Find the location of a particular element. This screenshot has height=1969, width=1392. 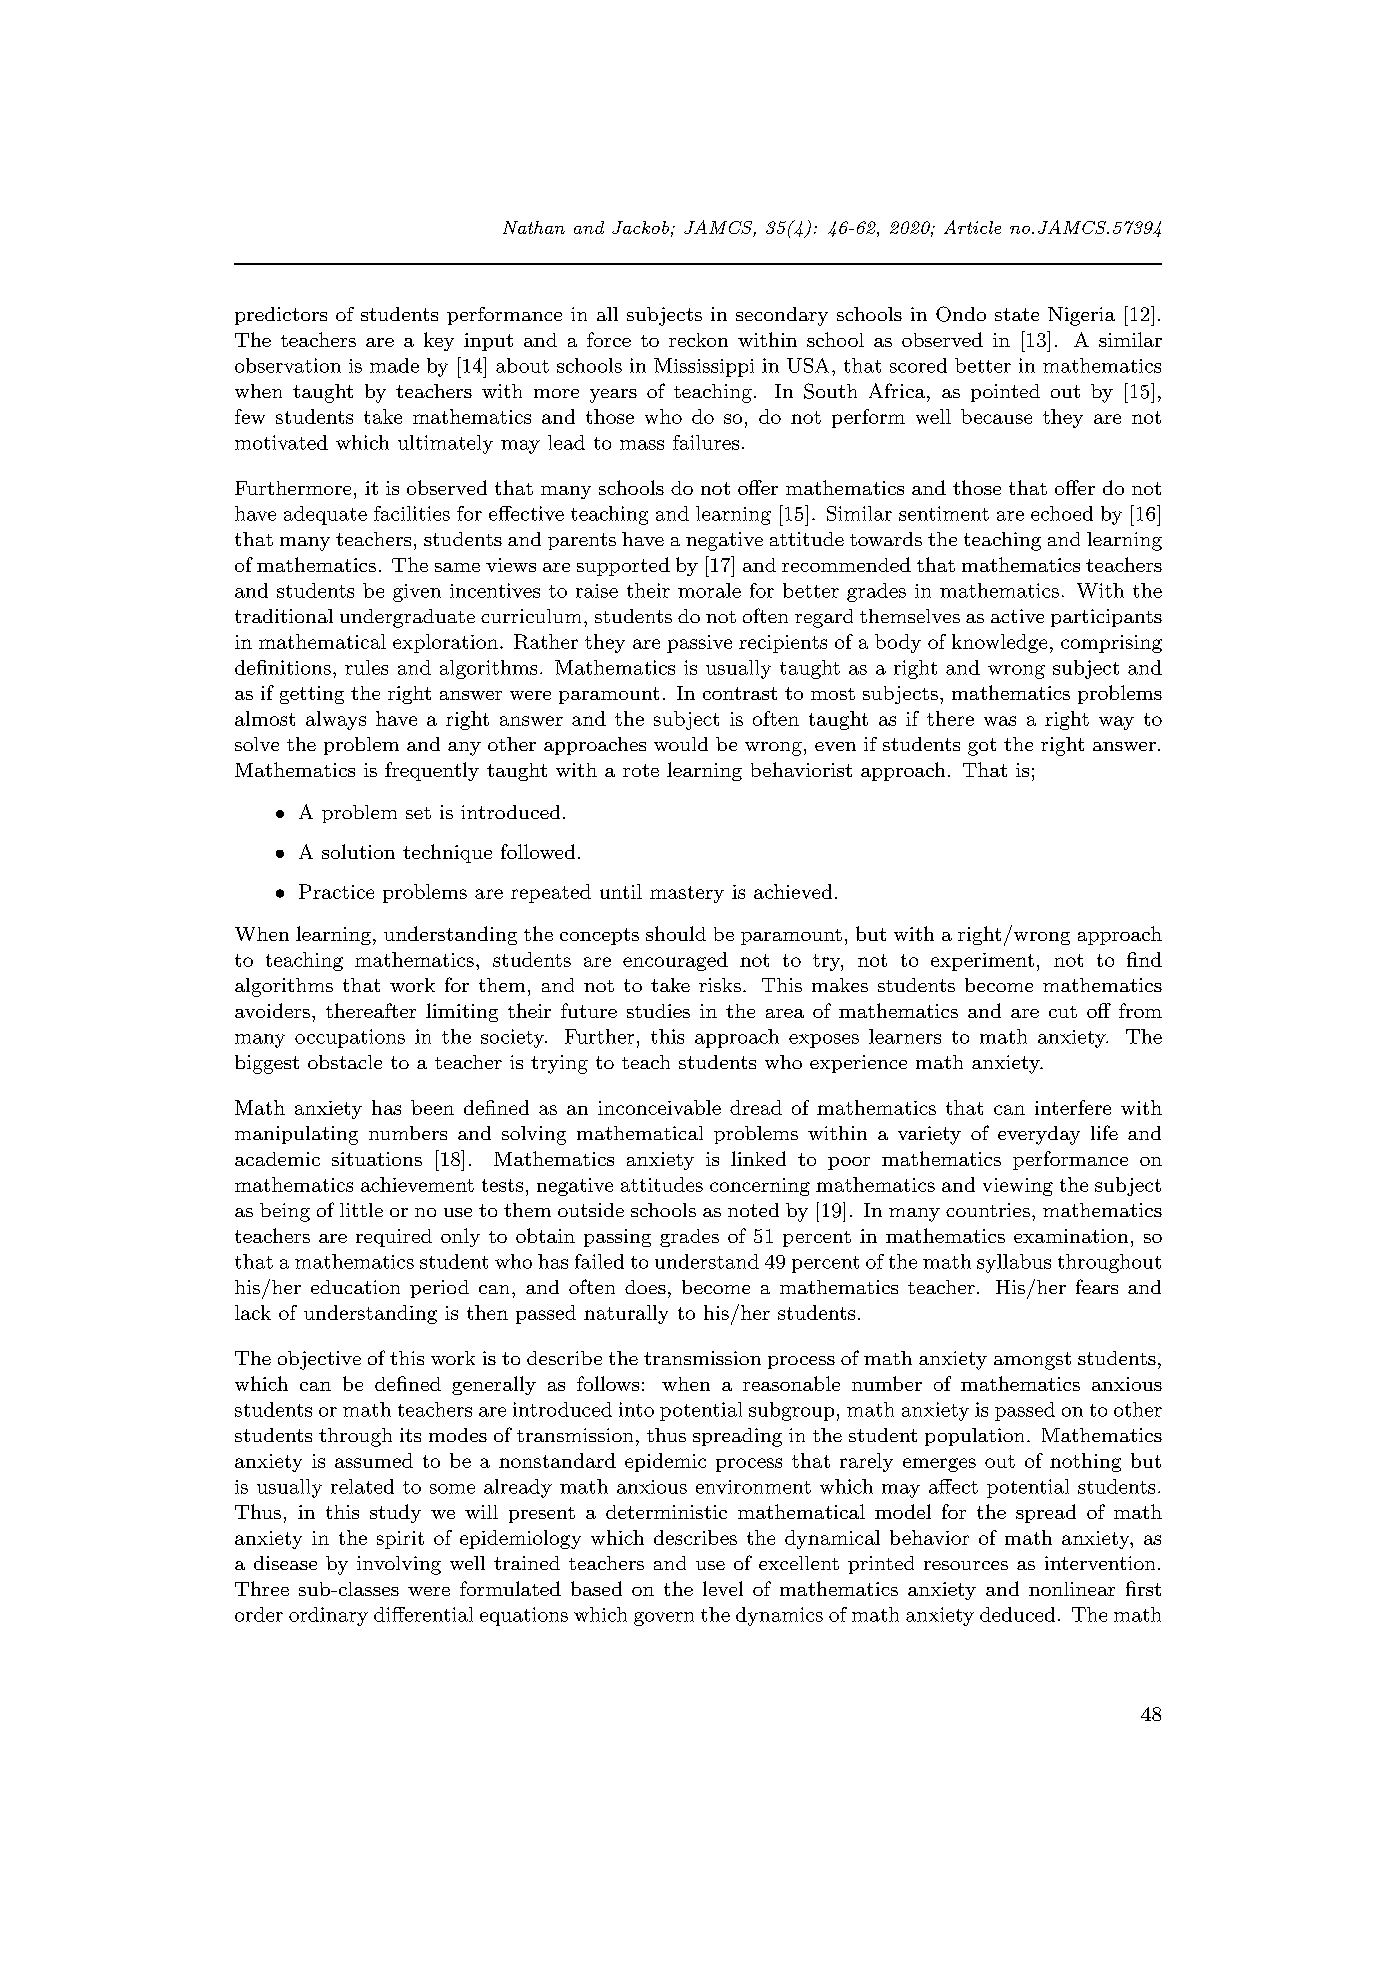

state is located at coordinates (1017, 314).
